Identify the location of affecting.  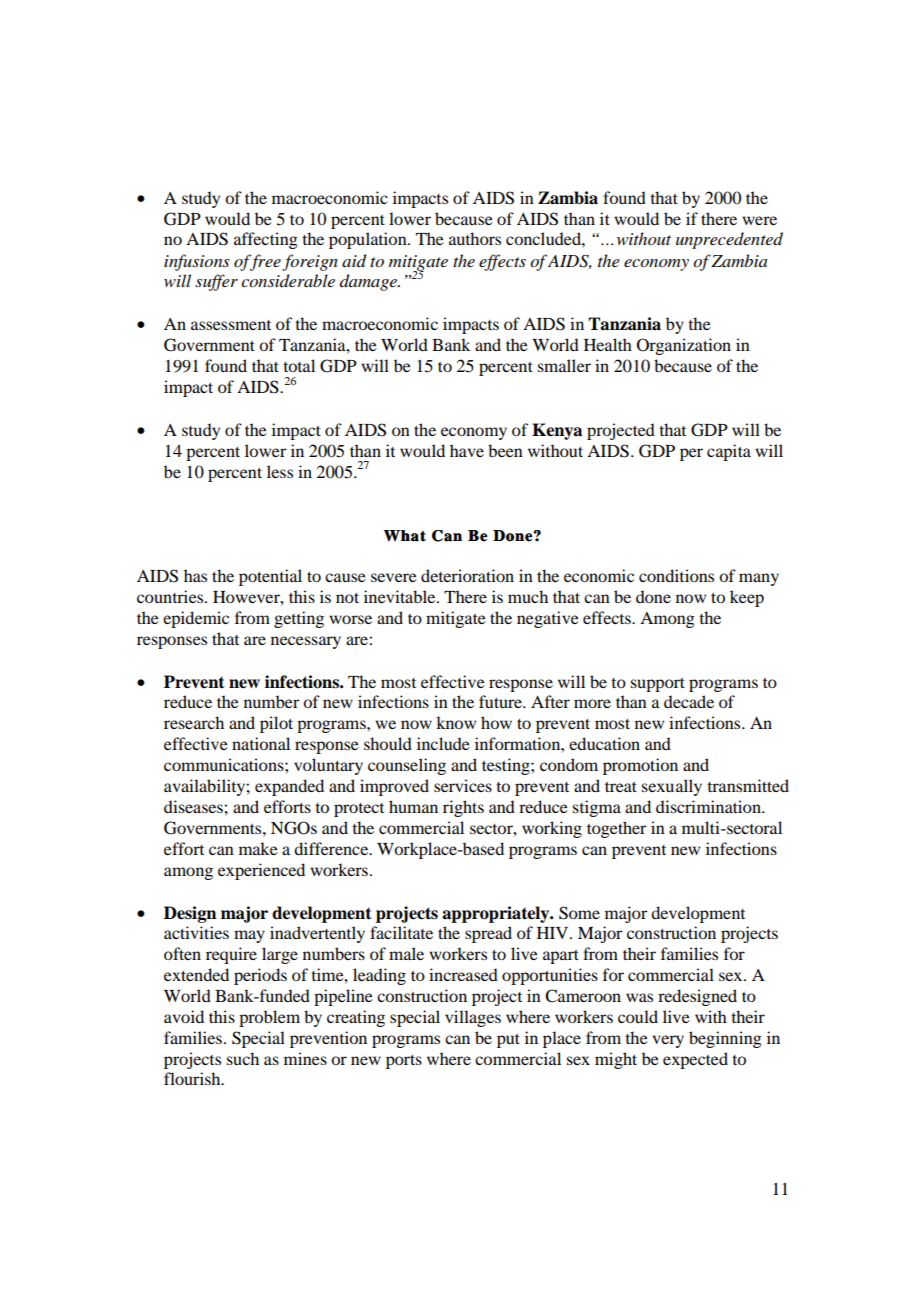
(266, 240).
